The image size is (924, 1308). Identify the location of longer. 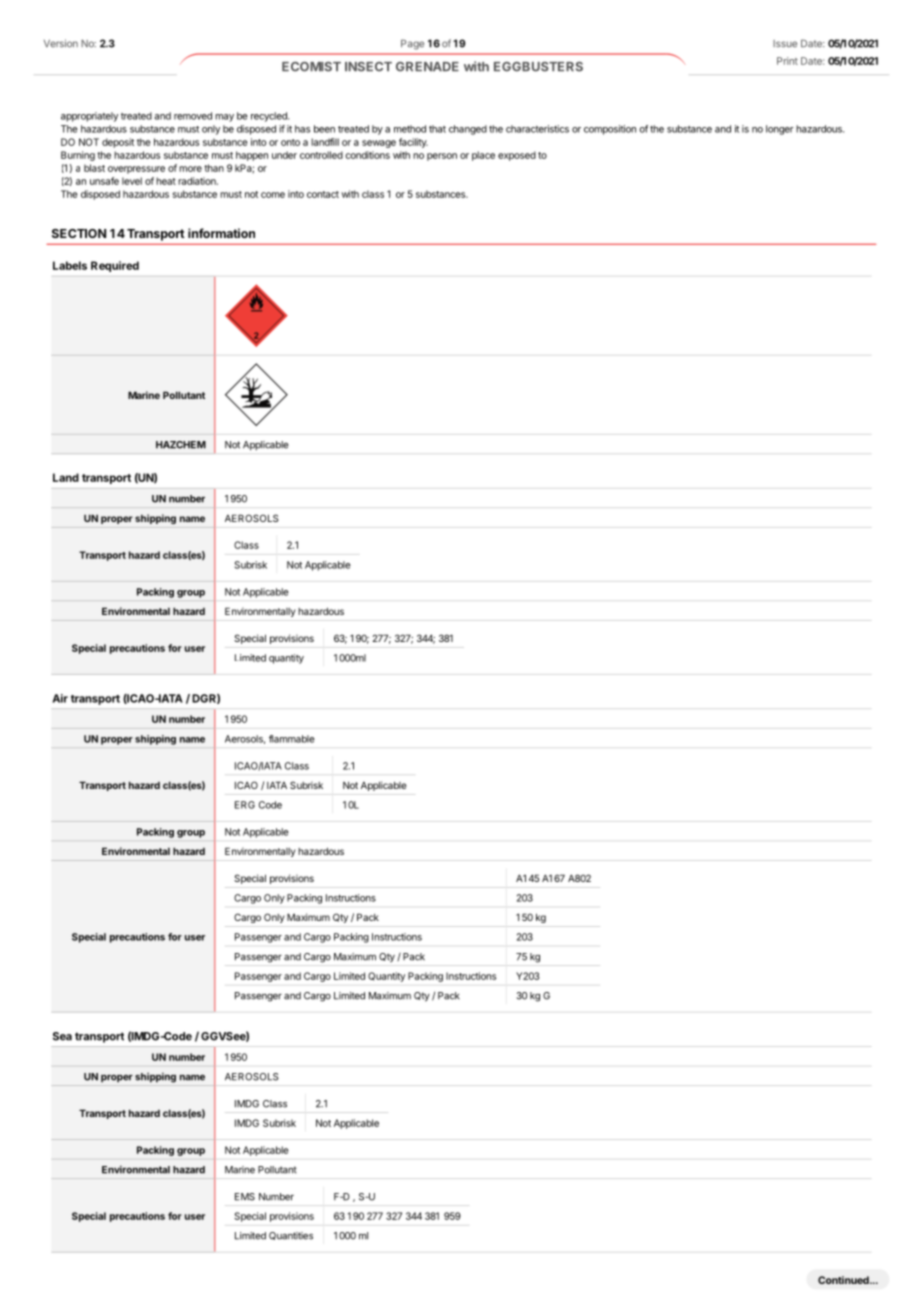
(780, 130).
